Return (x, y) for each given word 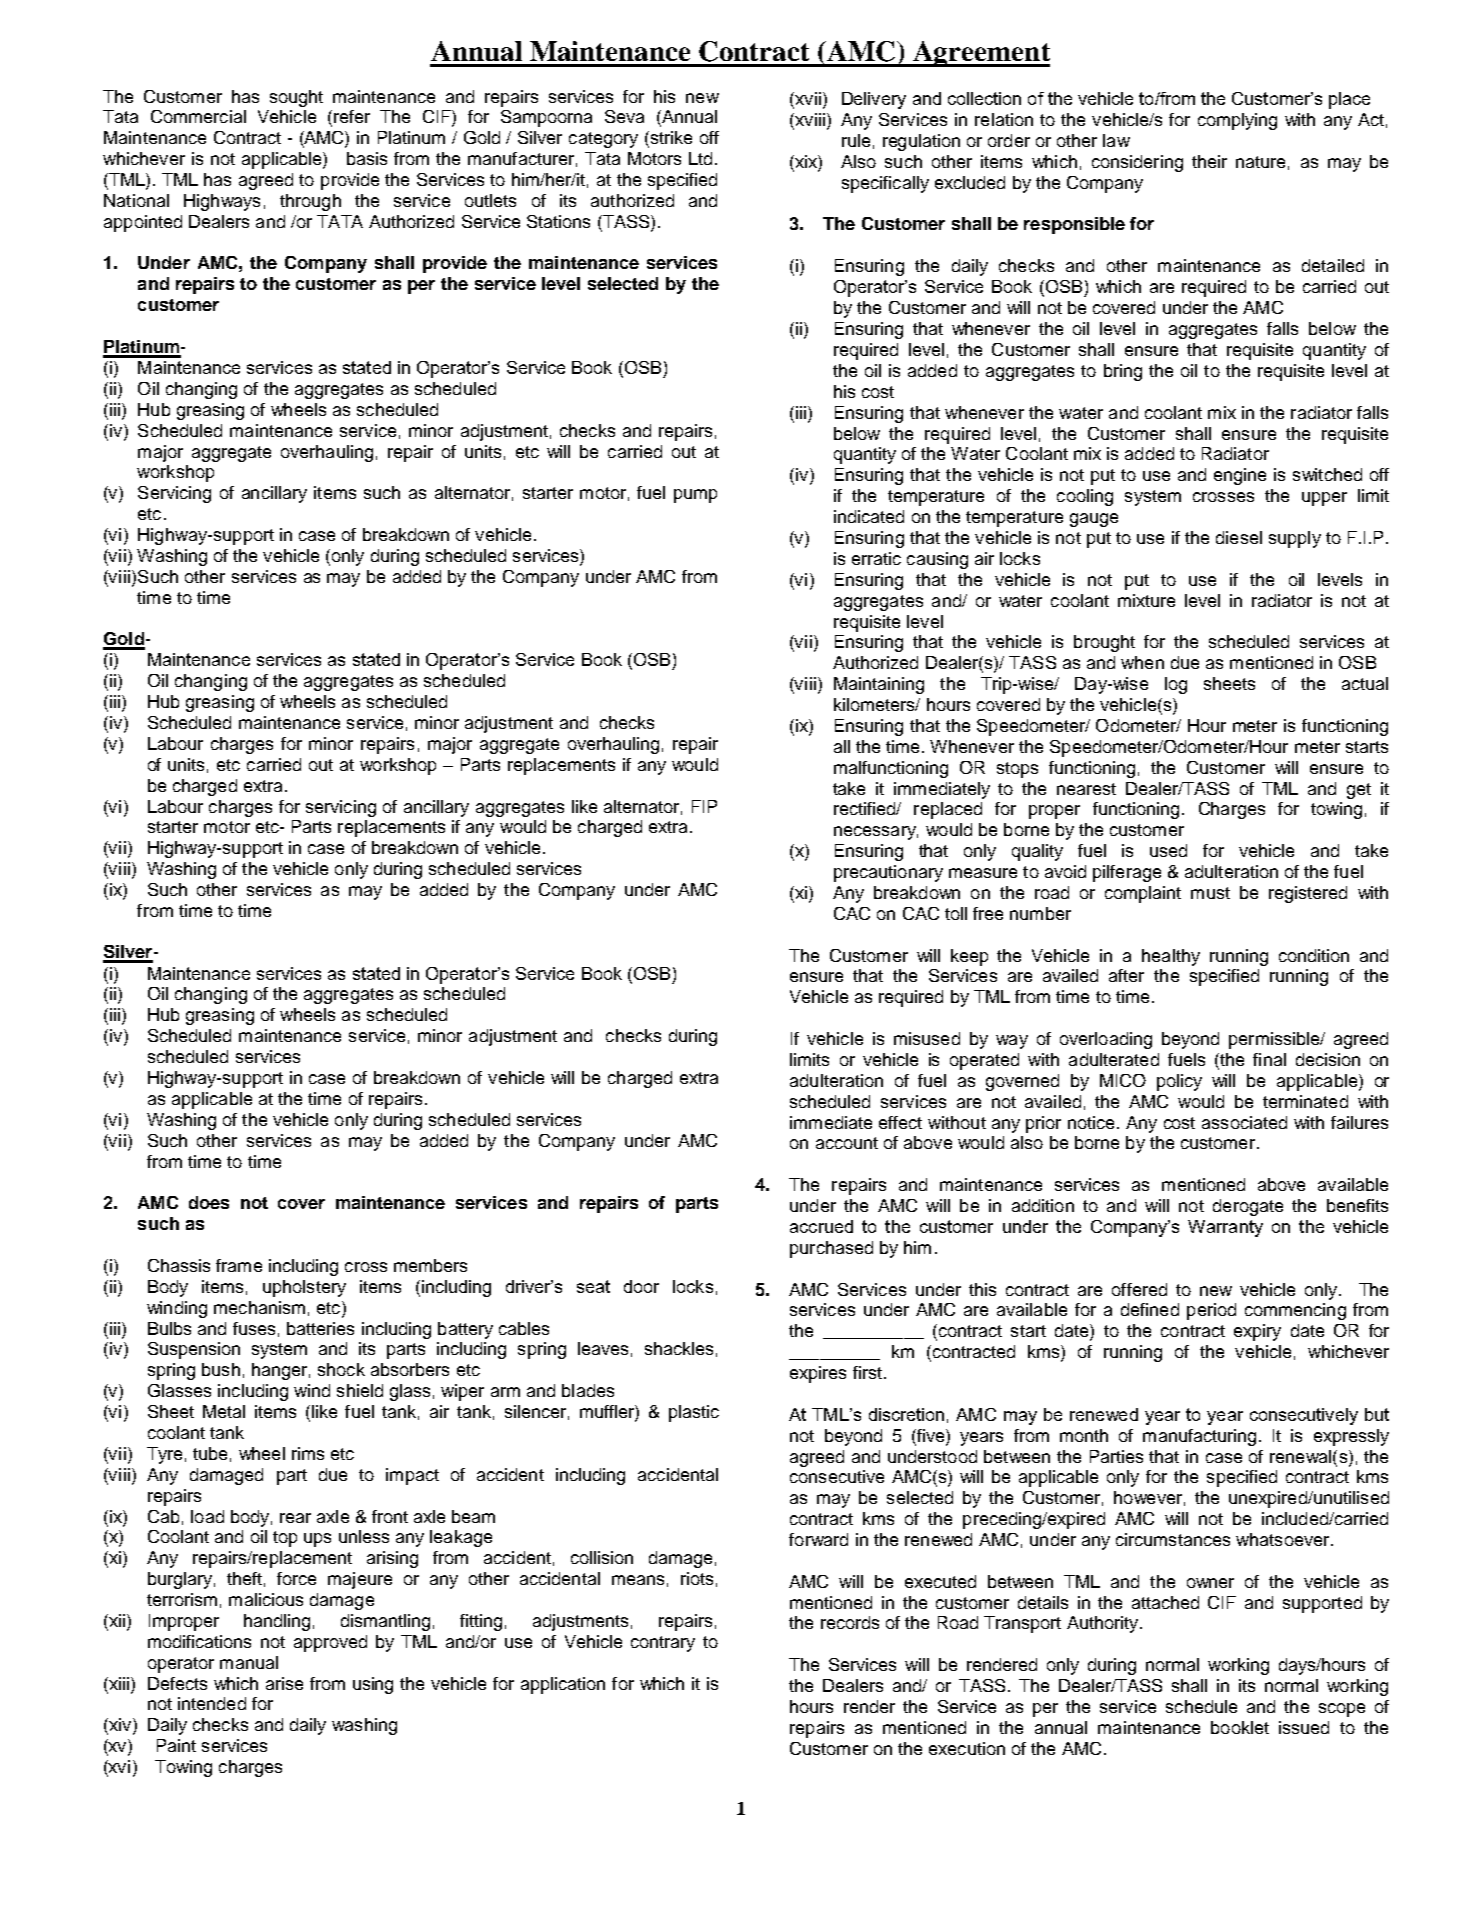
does (209, 1202)
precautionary (888, 873)
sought (296, 98)
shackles (679, 1348)
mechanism (259, 1307)
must (1210, 893)
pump (695, 496)
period (1211, 1311)
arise (284, 1683)
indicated (869, 516)
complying (1237, 121)
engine (1240, 476)
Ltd (700, 158)
